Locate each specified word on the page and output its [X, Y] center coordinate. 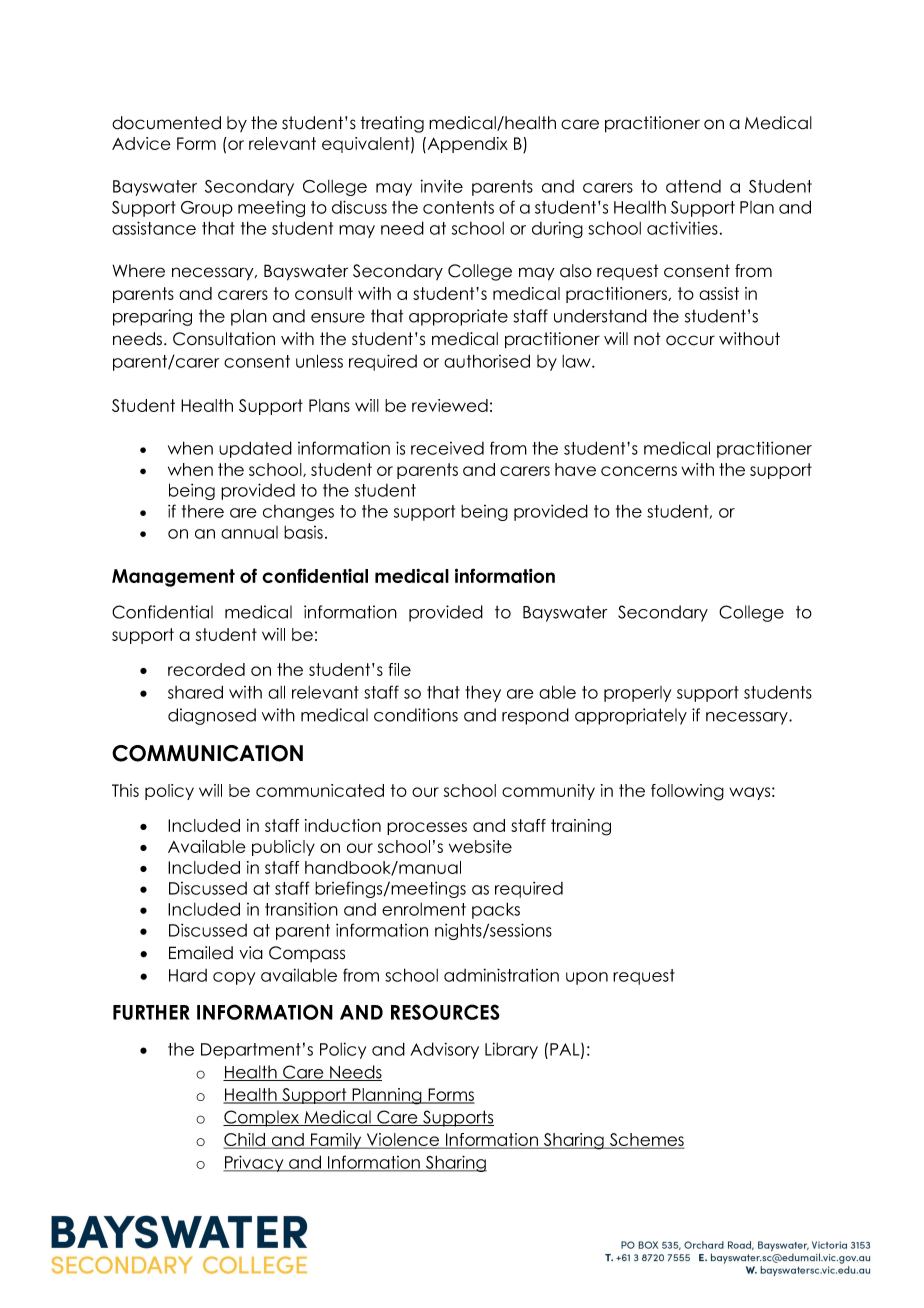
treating [392, 124]
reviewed [450, 405]
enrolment [424, 909]
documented [166, 123]
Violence [403, 1141]
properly [637, 694]
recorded [206, 669]
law [577, 361]
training [581, 827]
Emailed [201, 953]
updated [255, 449]
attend [693, 186]
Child [245, 1141]
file [400, 669]
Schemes [646, 1141]
